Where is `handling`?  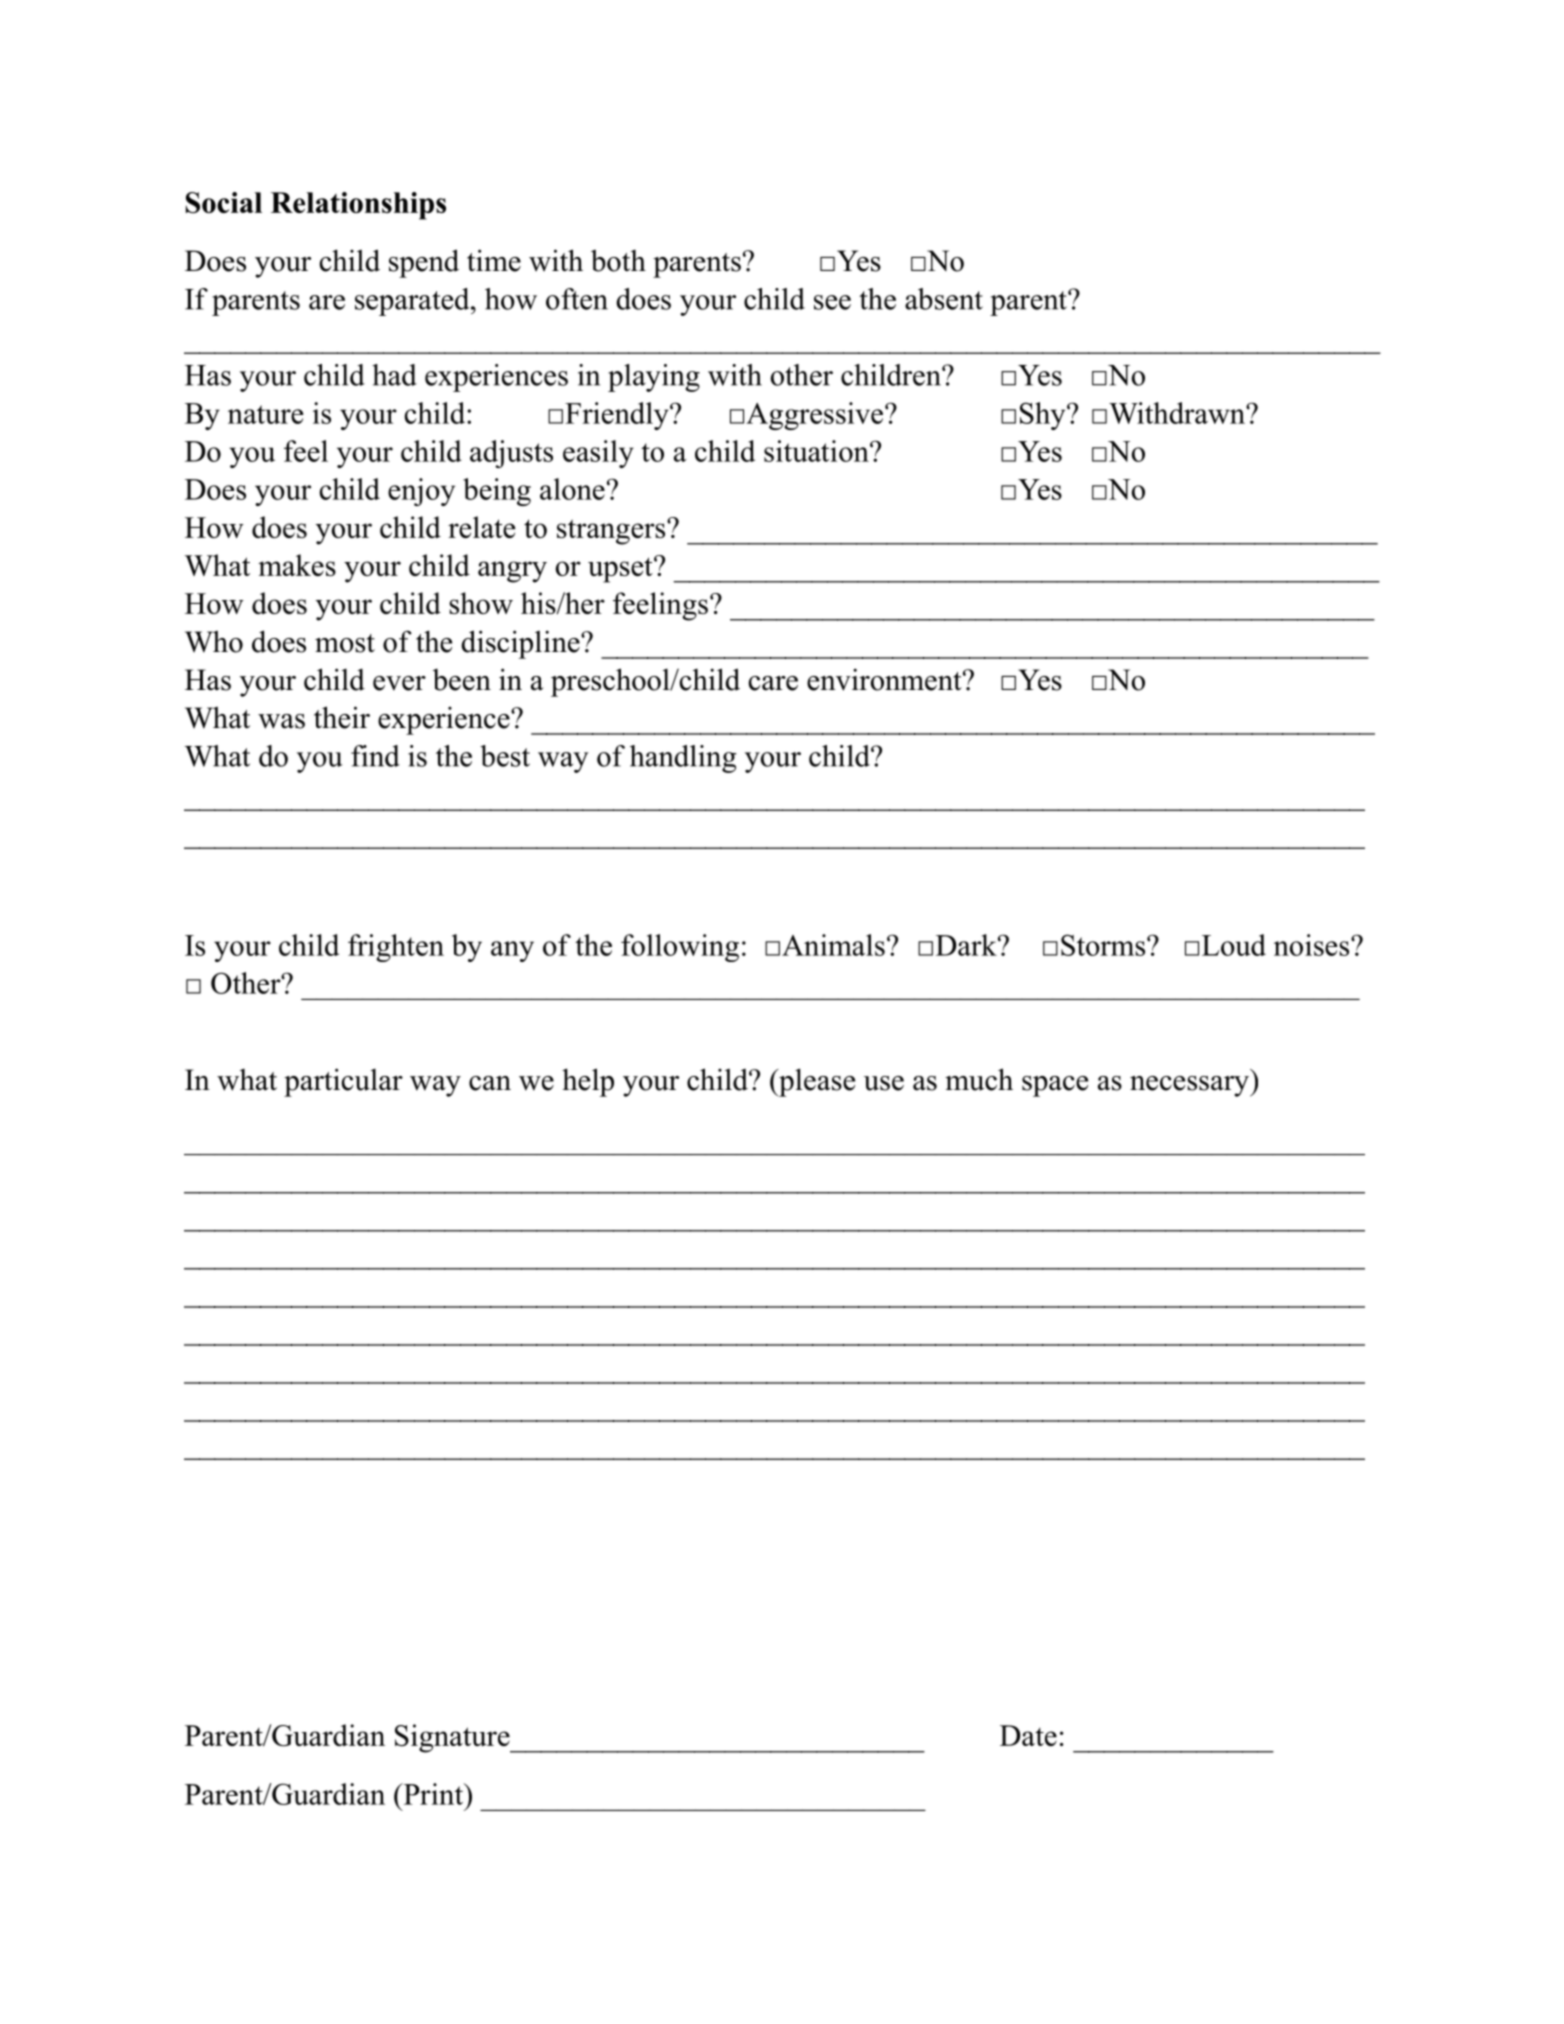
handling is located at coordinates (683, 759).
